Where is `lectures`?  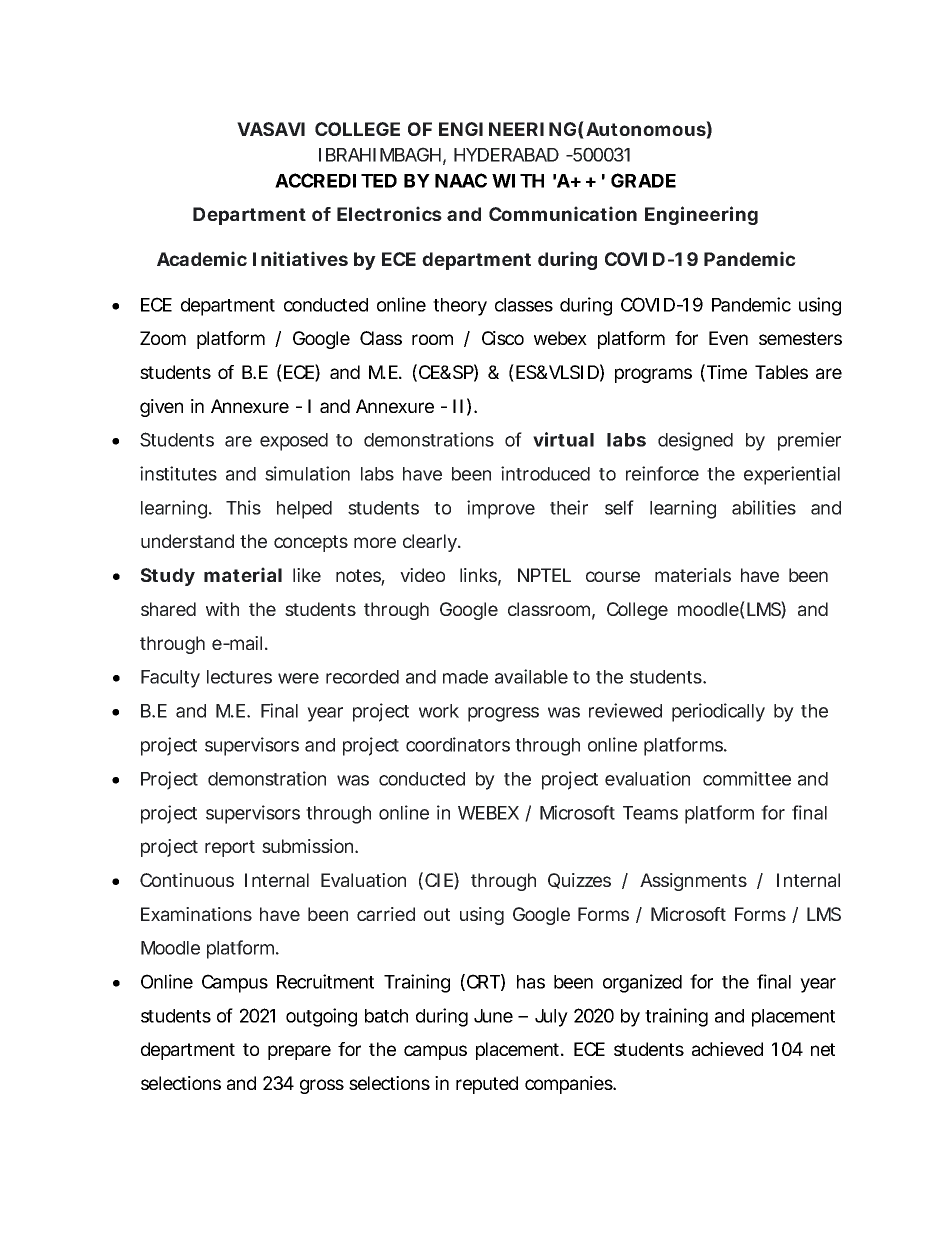 lectures is located at coordinates (239, 677).
